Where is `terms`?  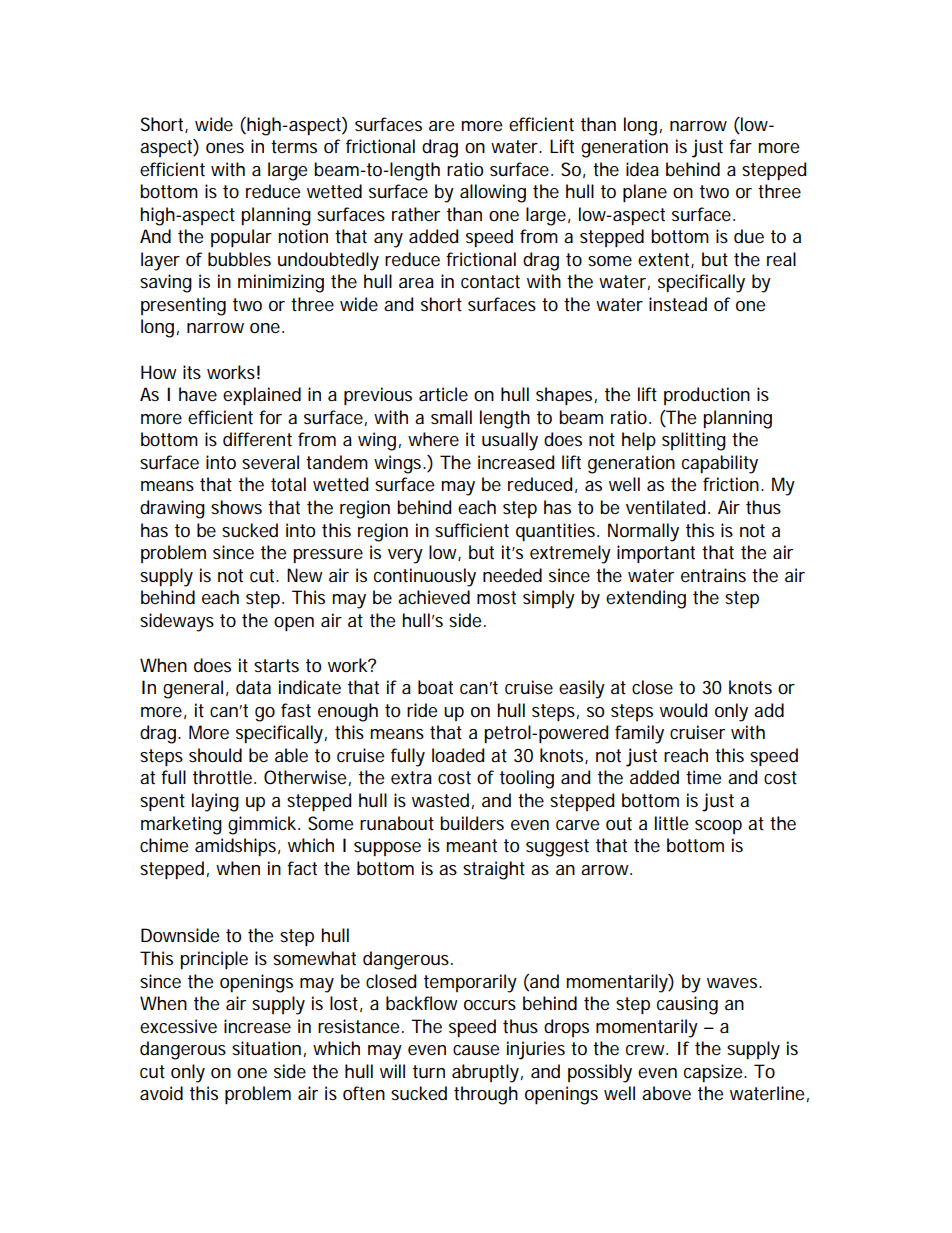
terms is located at coordinates (294, 146).
